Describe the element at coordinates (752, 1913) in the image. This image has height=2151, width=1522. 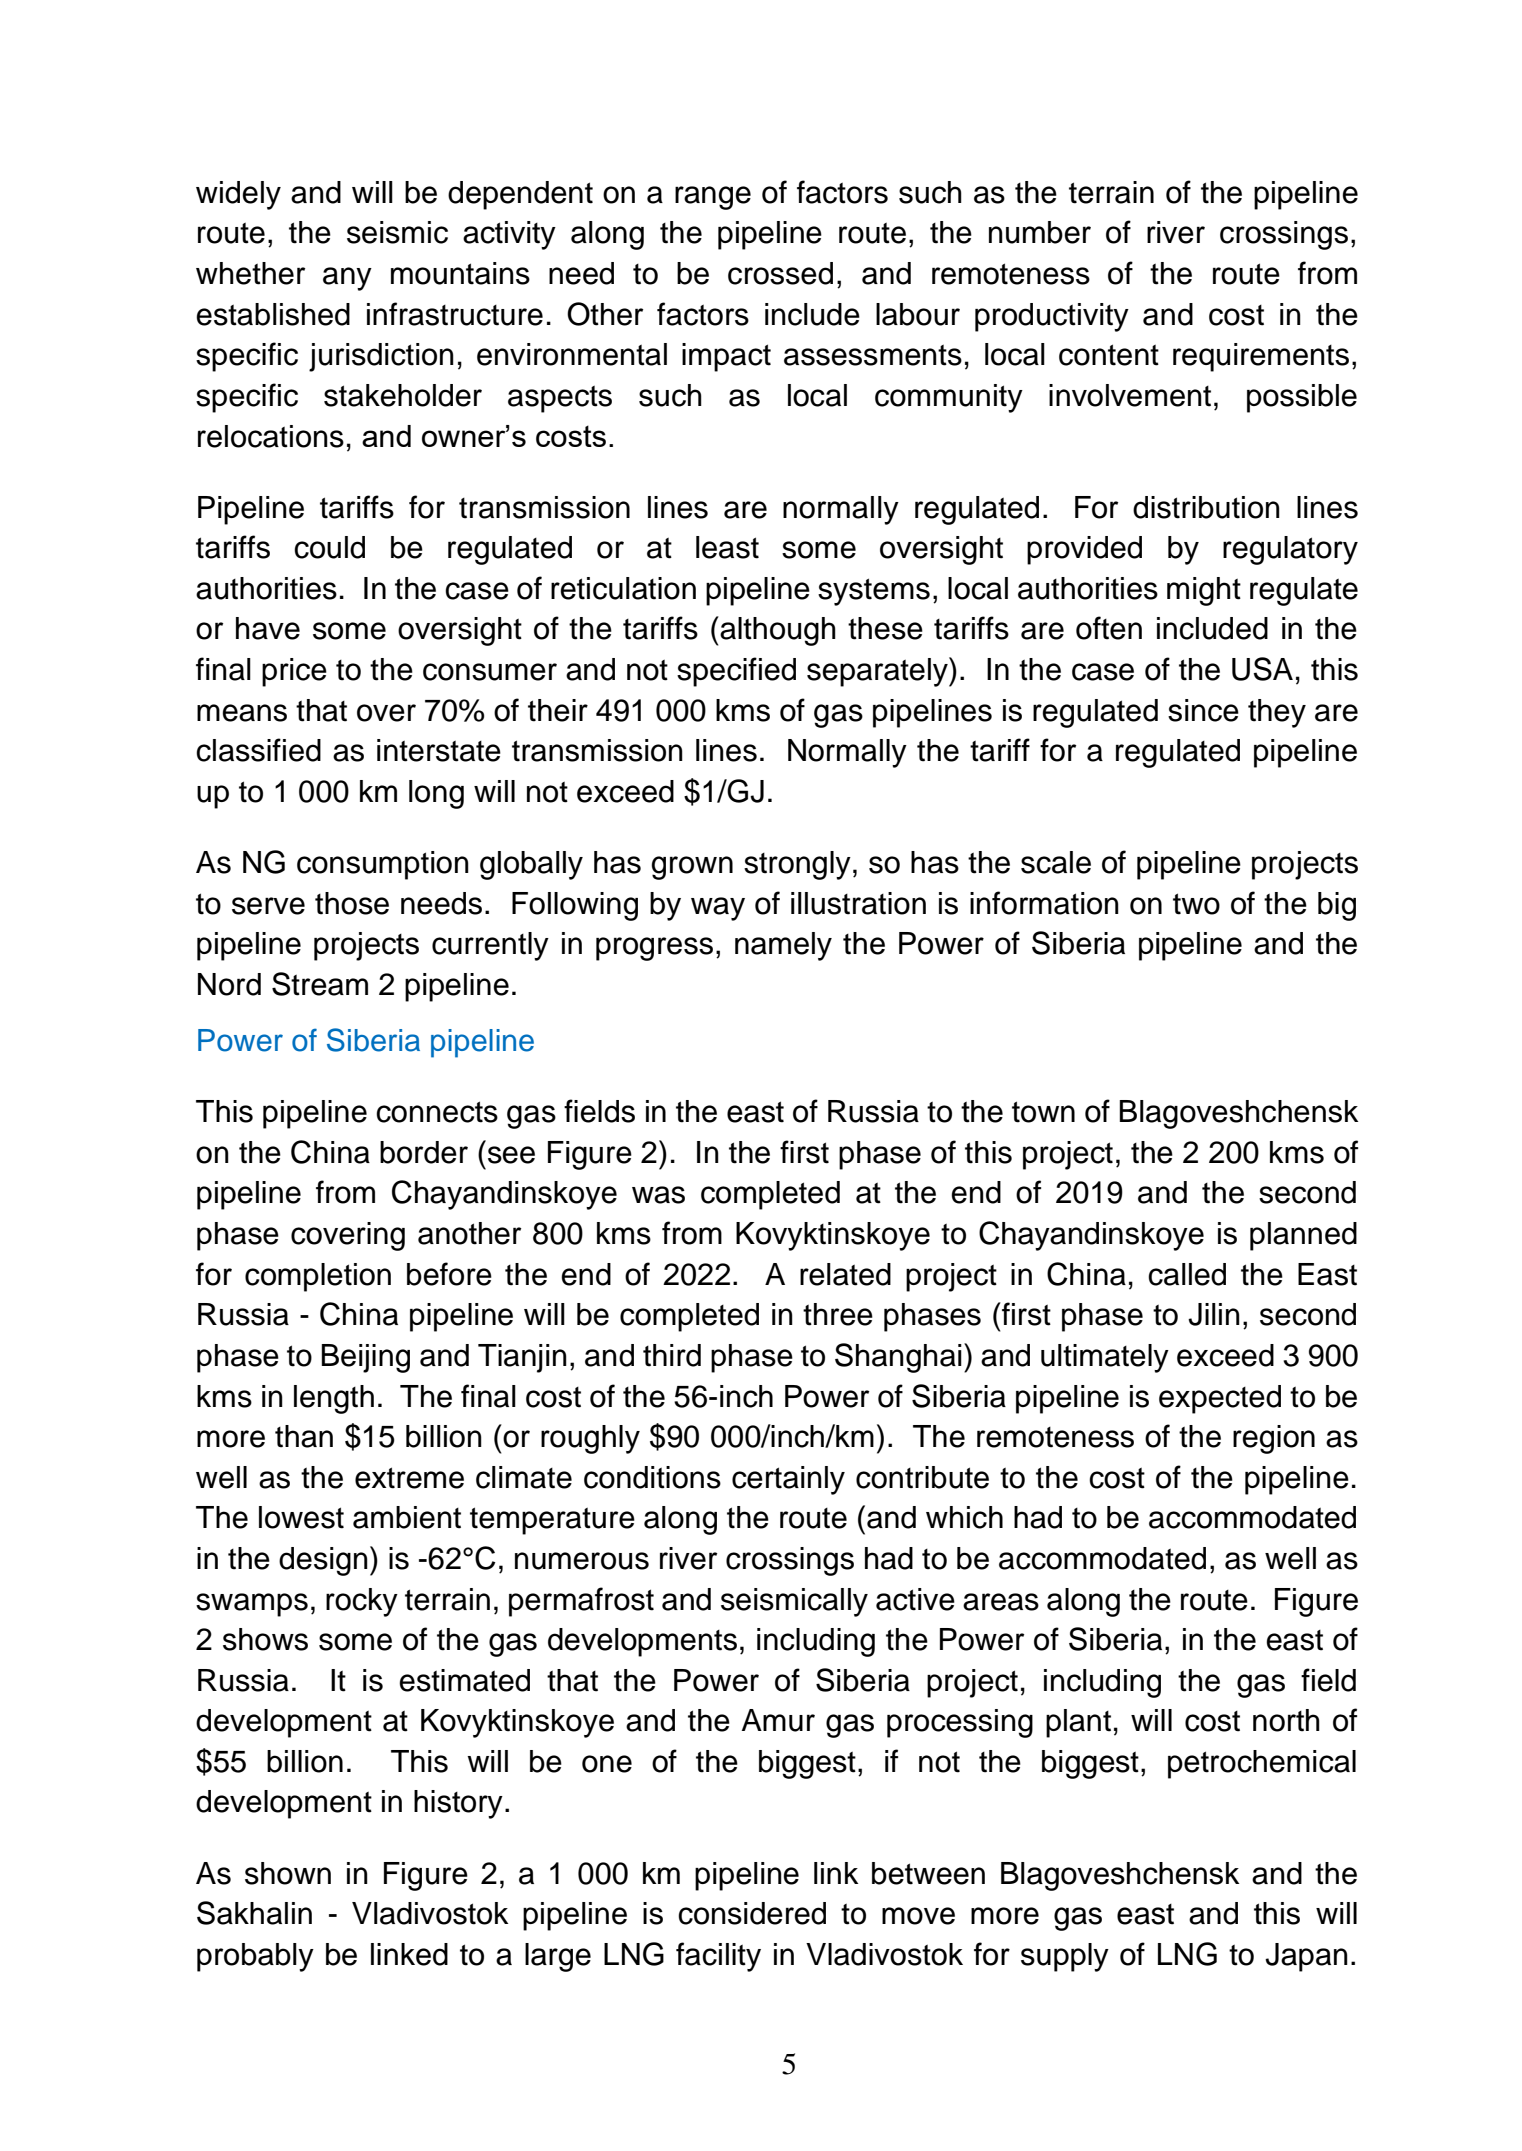
I see `considered` at that location.
